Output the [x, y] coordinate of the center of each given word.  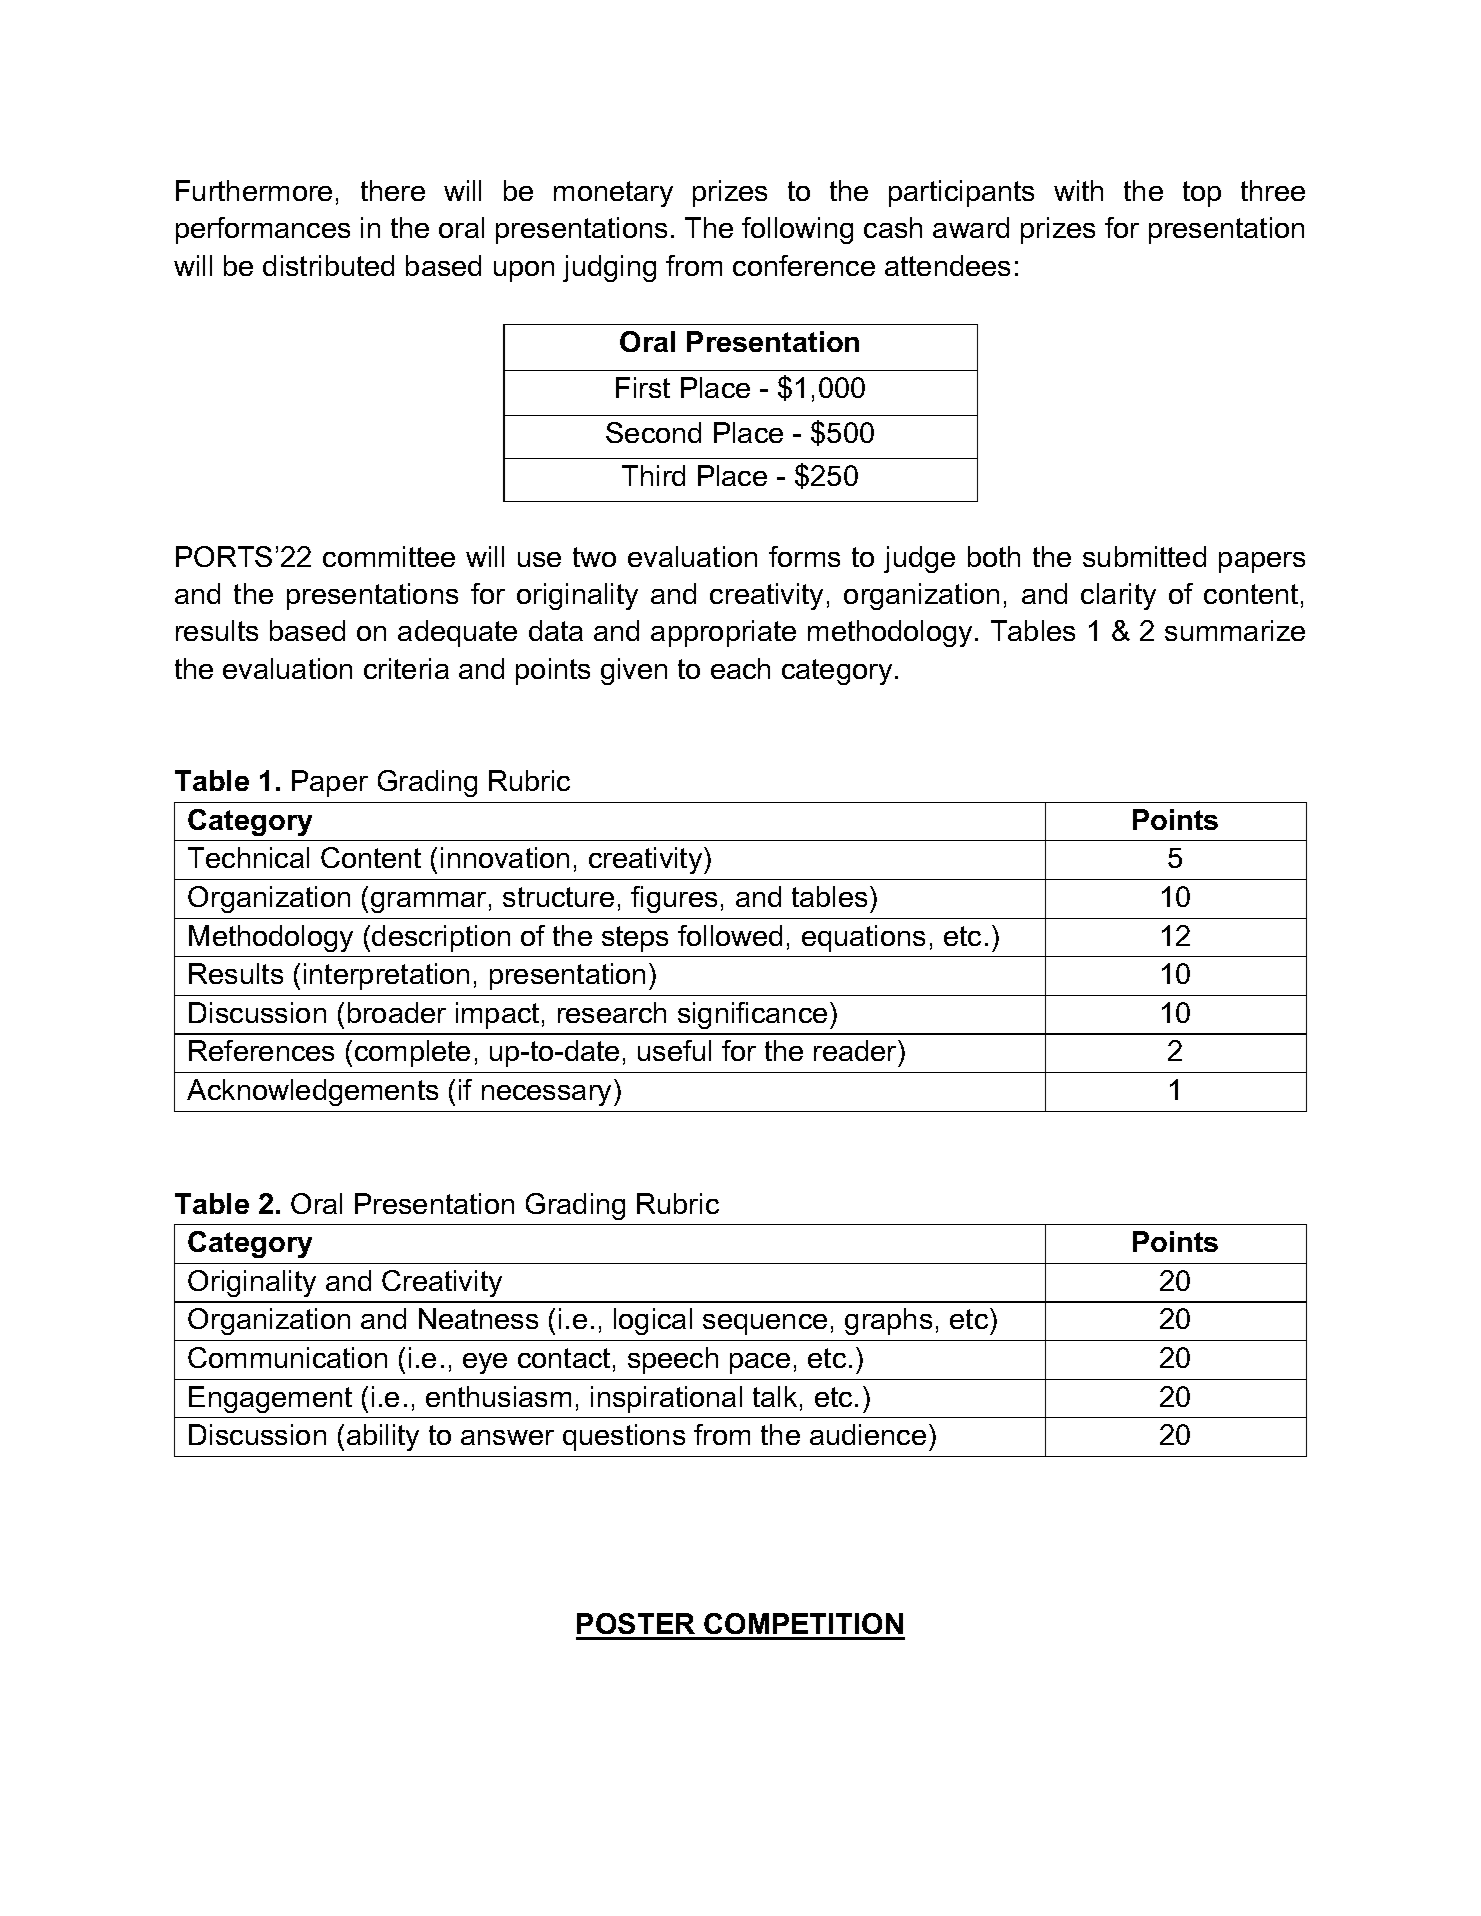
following [797, 230]
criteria [406, 668]
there [393, 190]
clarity [1118, 596]
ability [383, 1437]
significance [752, 1015]
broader [397, 1012]
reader [856, 1050]
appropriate [723, 633]
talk [775, 1396]
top [1202, 194]
